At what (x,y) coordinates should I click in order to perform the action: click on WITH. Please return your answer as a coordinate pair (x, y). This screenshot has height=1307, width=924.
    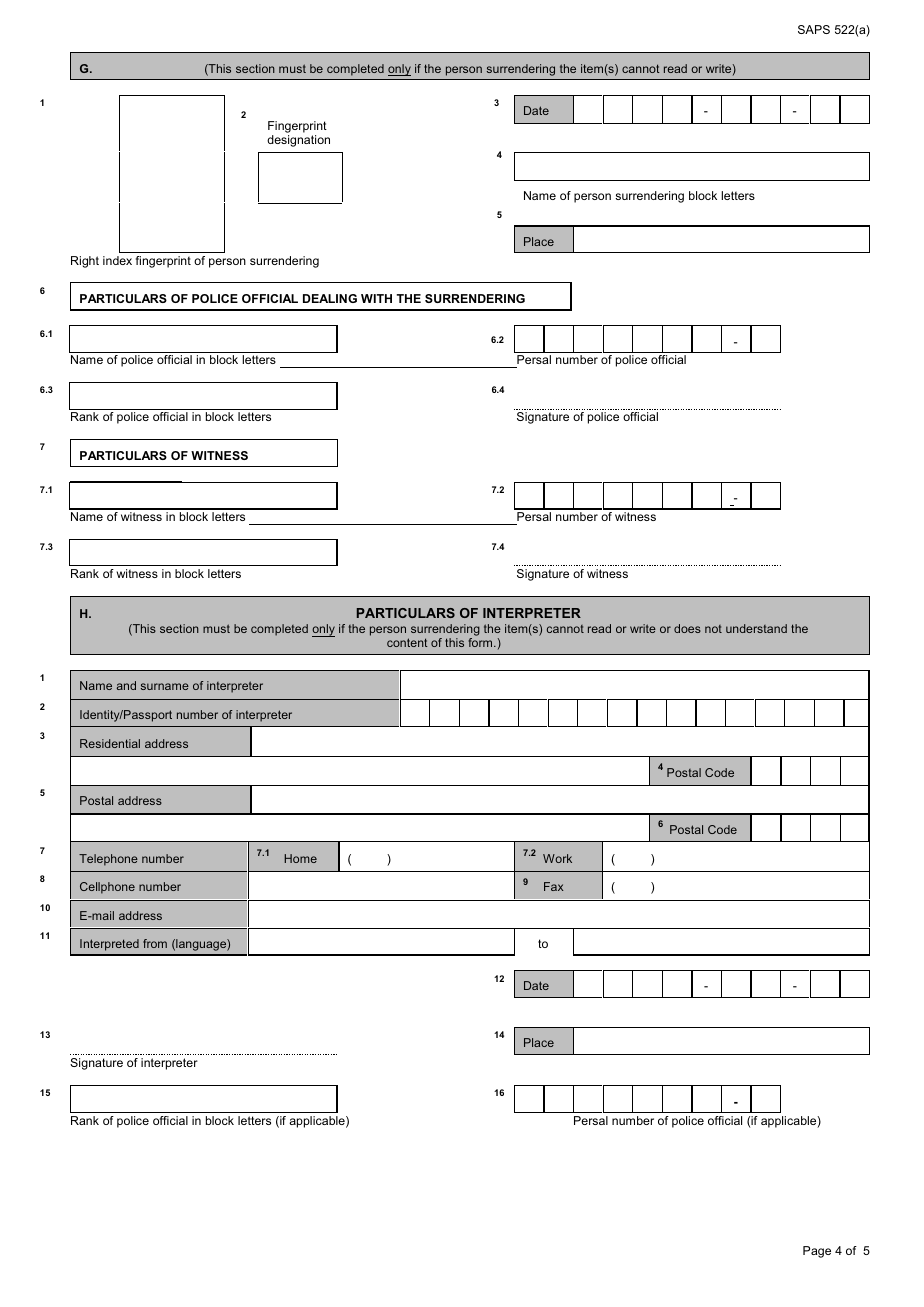
    Looking at the image, I should click on (376, 298).
